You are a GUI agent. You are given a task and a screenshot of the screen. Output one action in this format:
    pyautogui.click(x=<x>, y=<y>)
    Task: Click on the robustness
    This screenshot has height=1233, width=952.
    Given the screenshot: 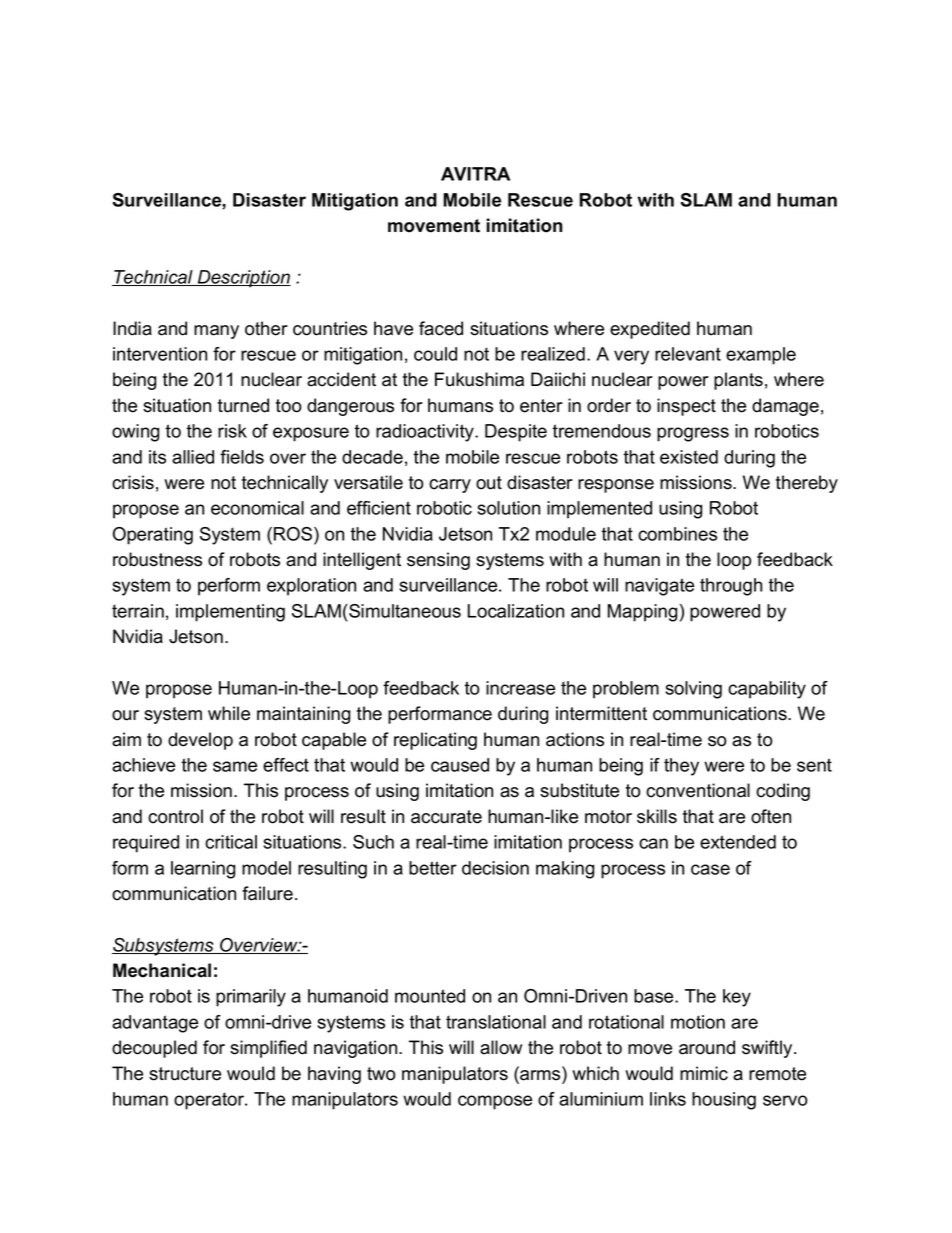 What is the action you would take?
    pyautogui.click(x=157, y=559)
